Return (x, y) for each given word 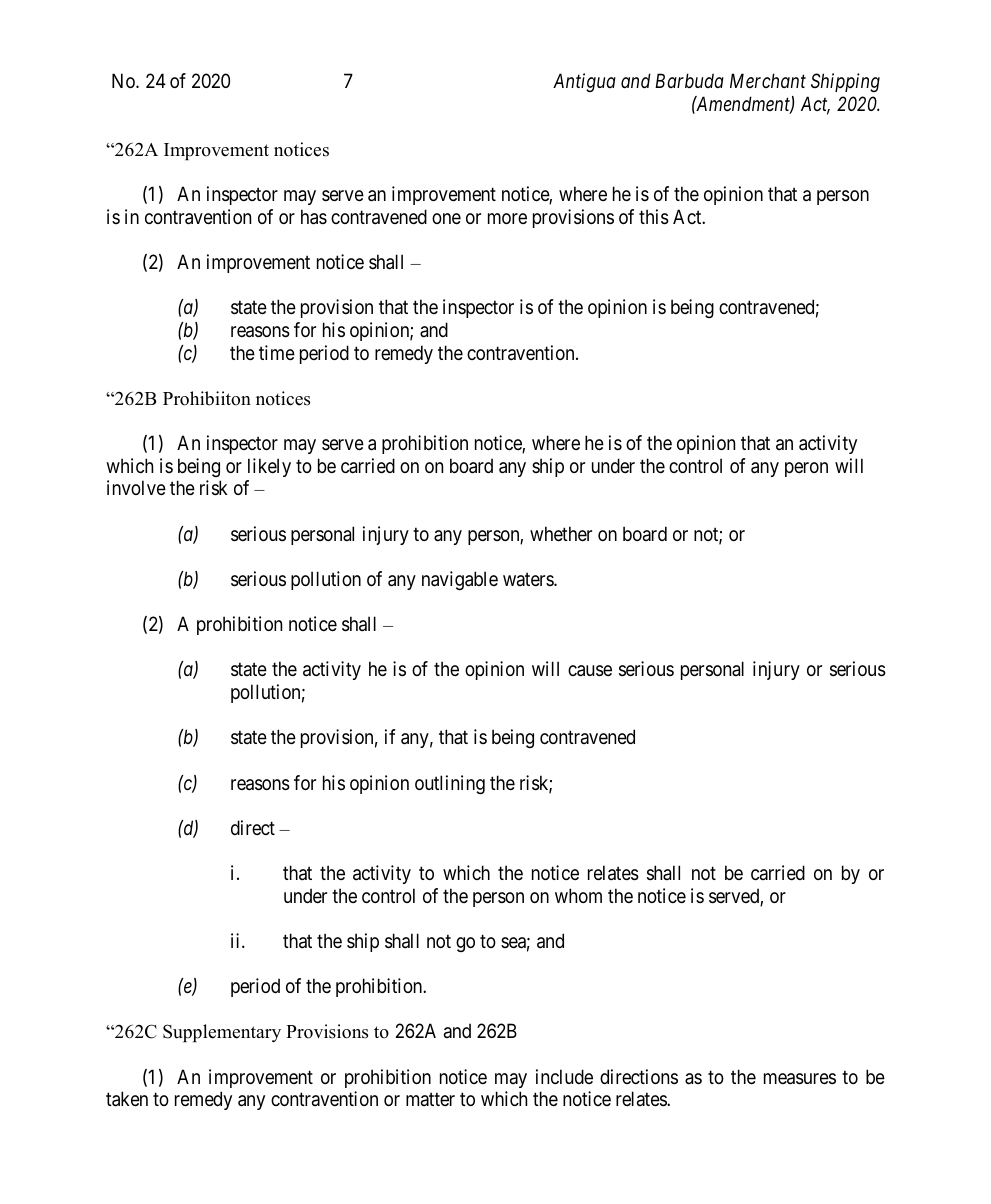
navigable (460, 580)
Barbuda (689, 80)
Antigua (584, 82)
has (314, 217)
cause (590, 671)
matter (430, 1099)
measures (800, 1079)
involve (136, 488)
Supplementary (222, 1033)
